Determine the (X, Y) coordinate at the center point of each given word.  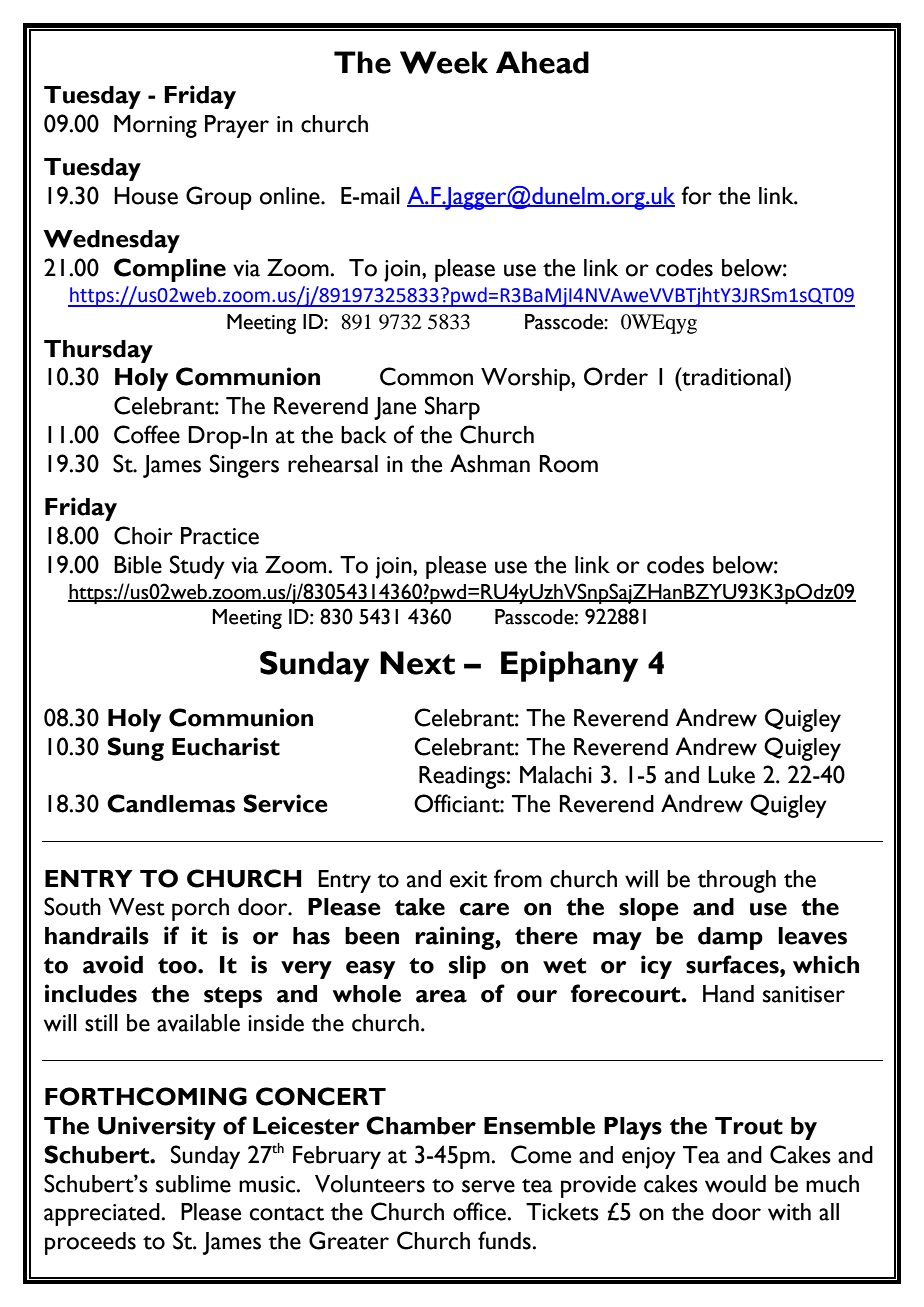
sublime (193, 1184)
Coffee (147, 434)
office (481, 1211)
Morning (155, 126)
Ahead (542, 62)
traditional (733, 376)
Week (444, 62)
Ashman (490, 463)
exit (469, 879)
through (736, 881)
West (136, 907)
